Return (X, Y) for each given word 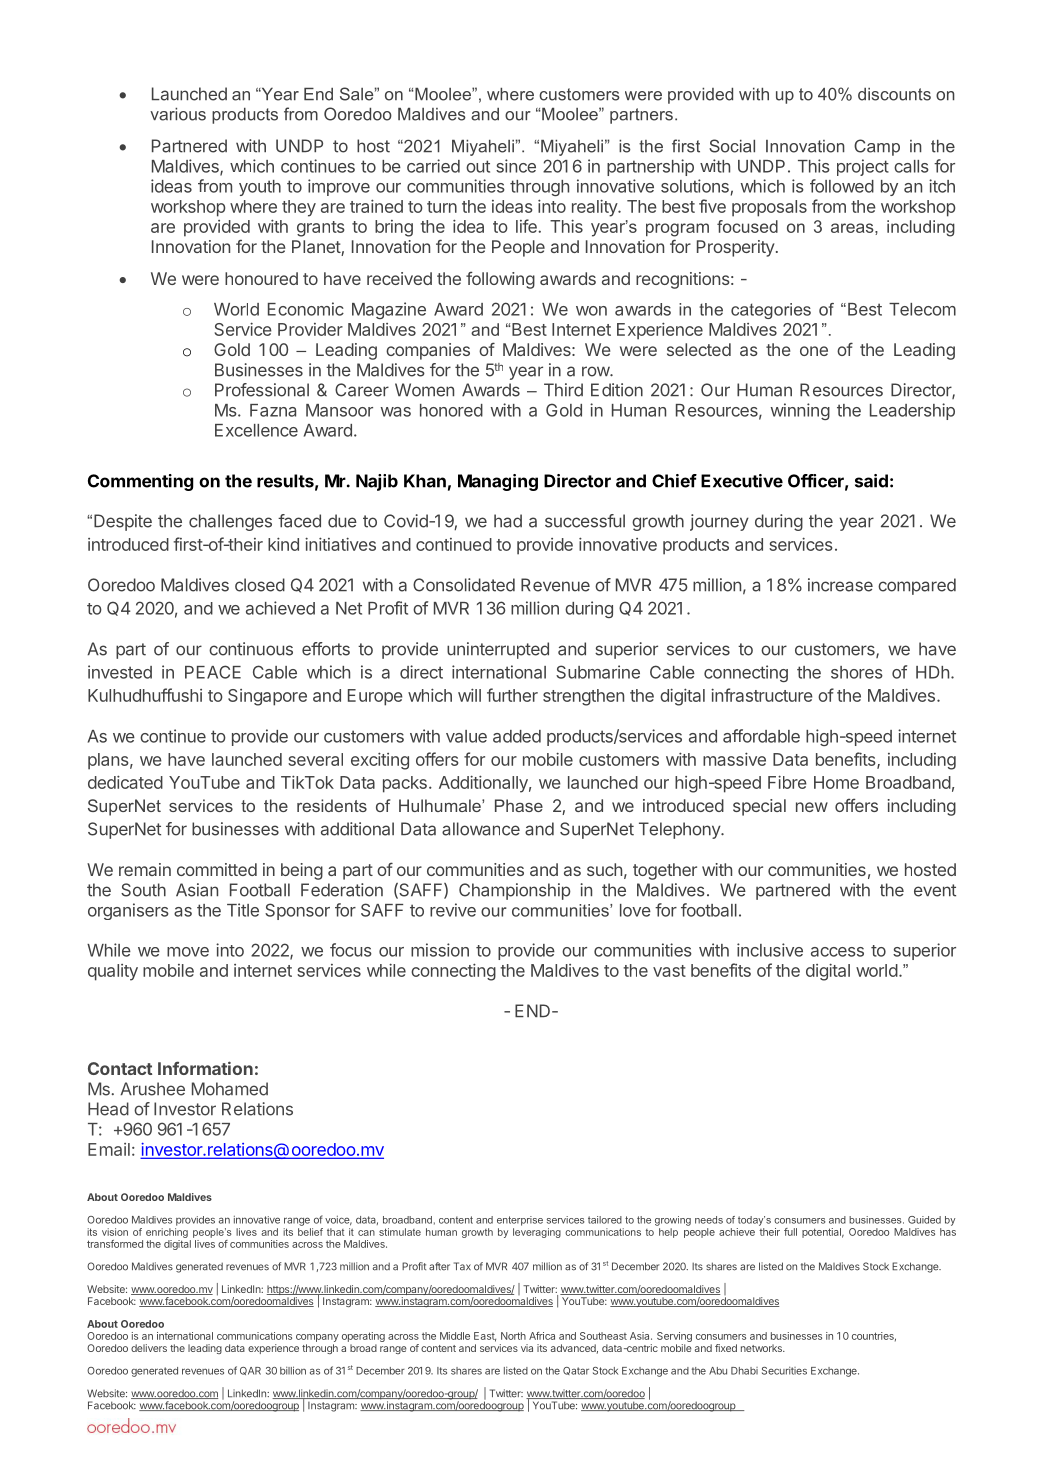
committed (217, 869)
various (178, 114)
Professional (262, 390)
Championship (515, 891)
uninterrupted (498, 650)
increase (840, 585)
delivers (149, 1348)
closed (260, 585)
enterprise (520, 1221)
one (814, 351)
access (837, 952)
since (516, 166)
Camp (877, 147)
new (812, 807)
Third (563, 390)
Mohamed (230, 1089)
